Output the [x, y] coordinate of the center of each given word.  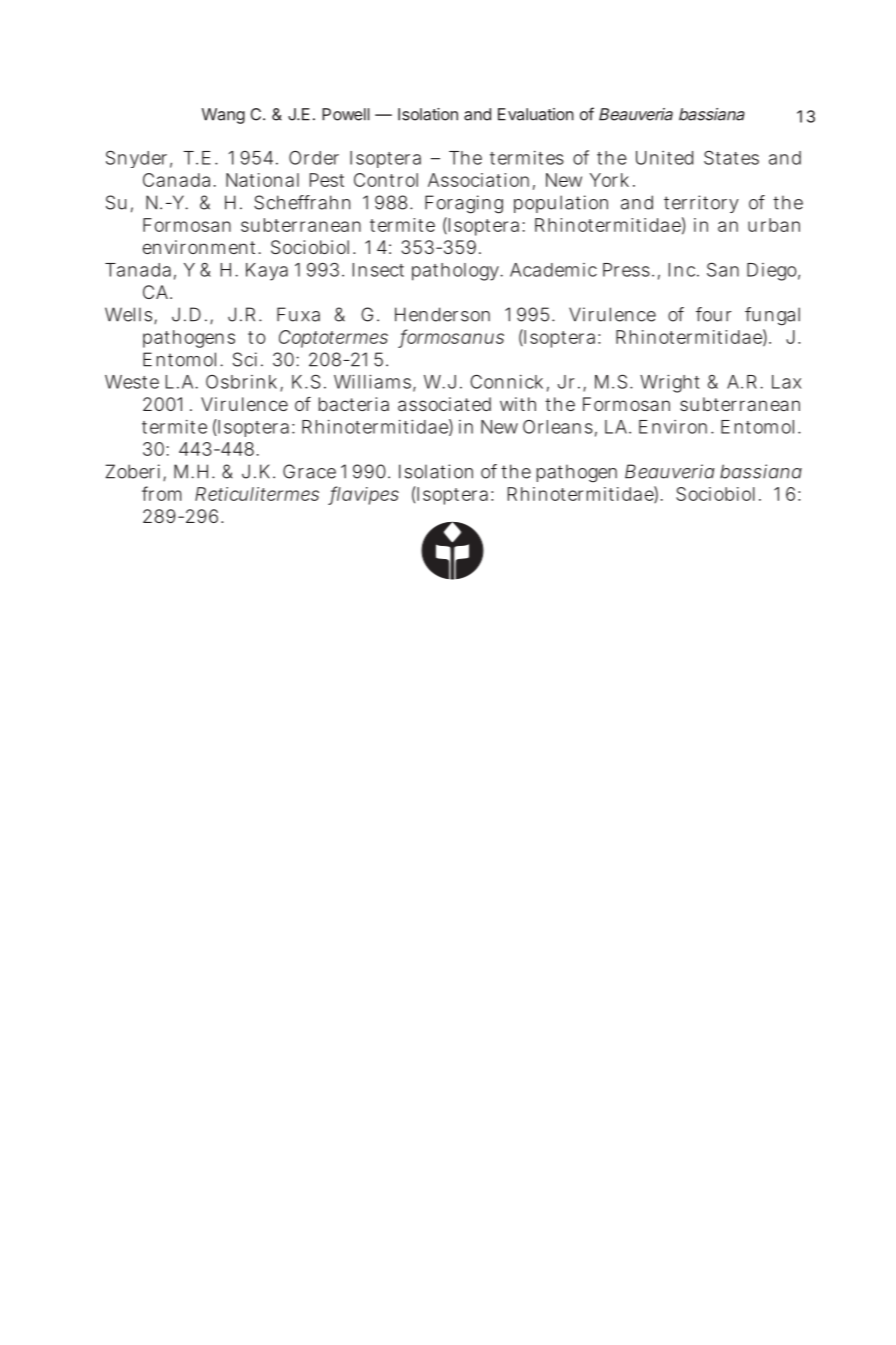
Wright [669, 383]
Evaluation [536, 114]
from [162, 493]
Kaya [267, 272]
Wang [223, 116]
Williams [372, 381]
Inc [682, 270]
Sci [245, 359]
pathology [456, 272]
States [731, 158]
